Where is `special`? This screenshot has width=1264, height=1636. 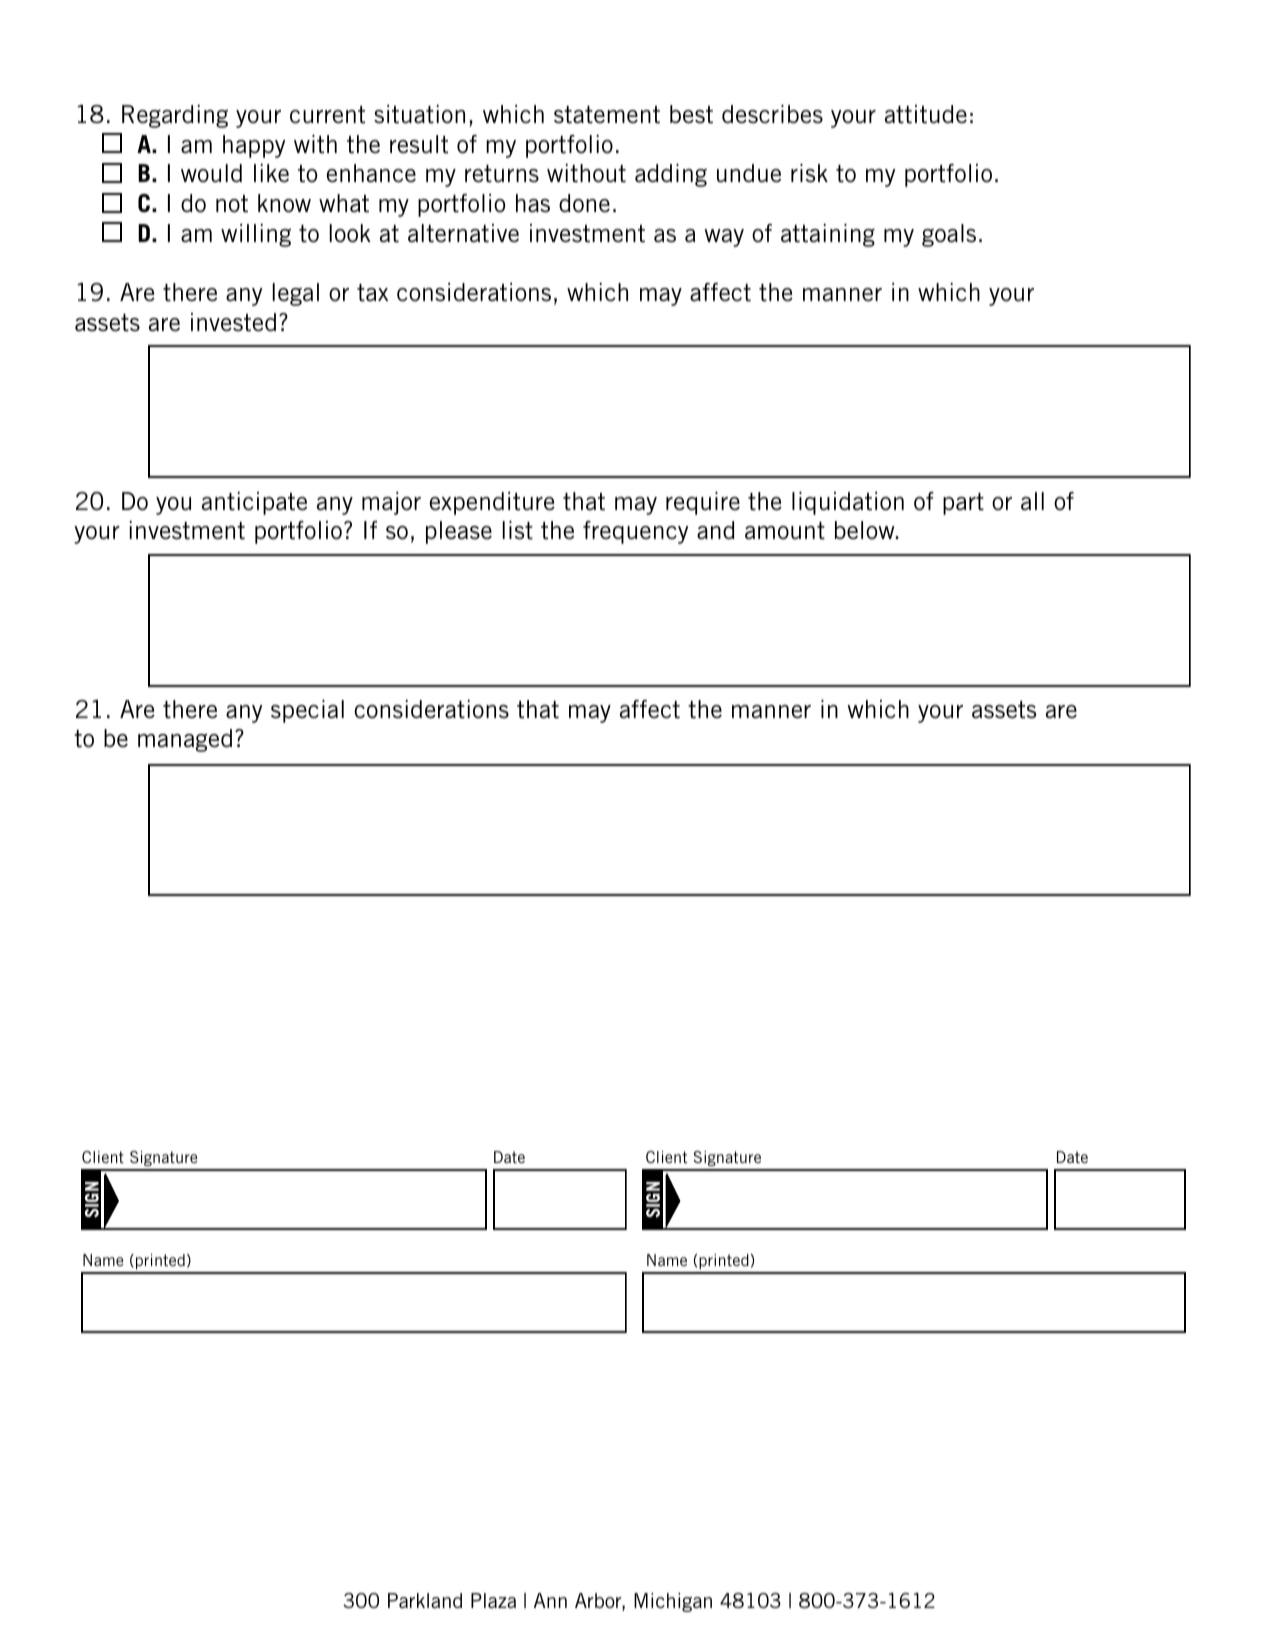 special is located at coordinates (307, 711).
